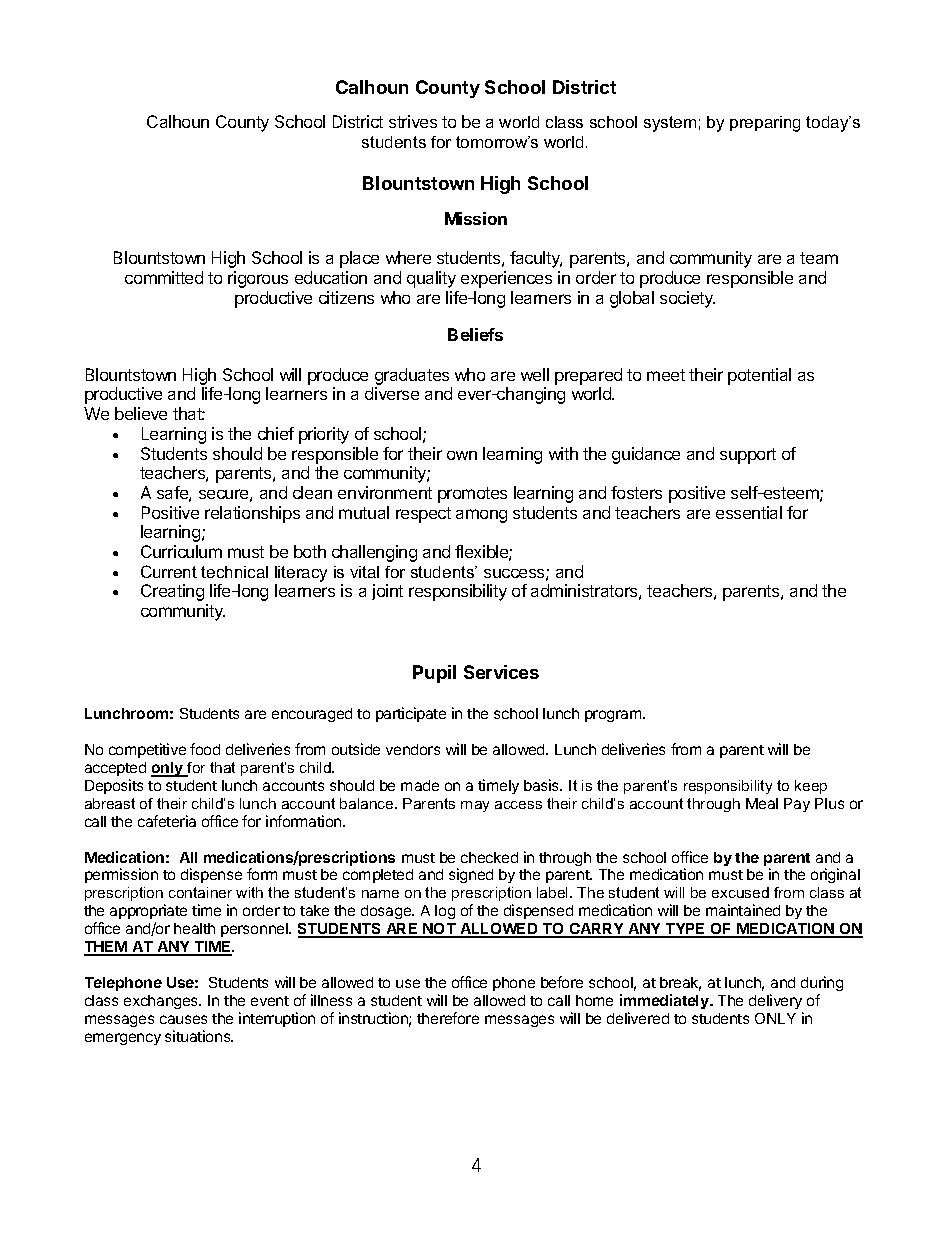 The image size is (952, 1233). What do you see at coordinates (475, 334) in the image?
I see `Beliefs` at bounding box center [475, 334].
